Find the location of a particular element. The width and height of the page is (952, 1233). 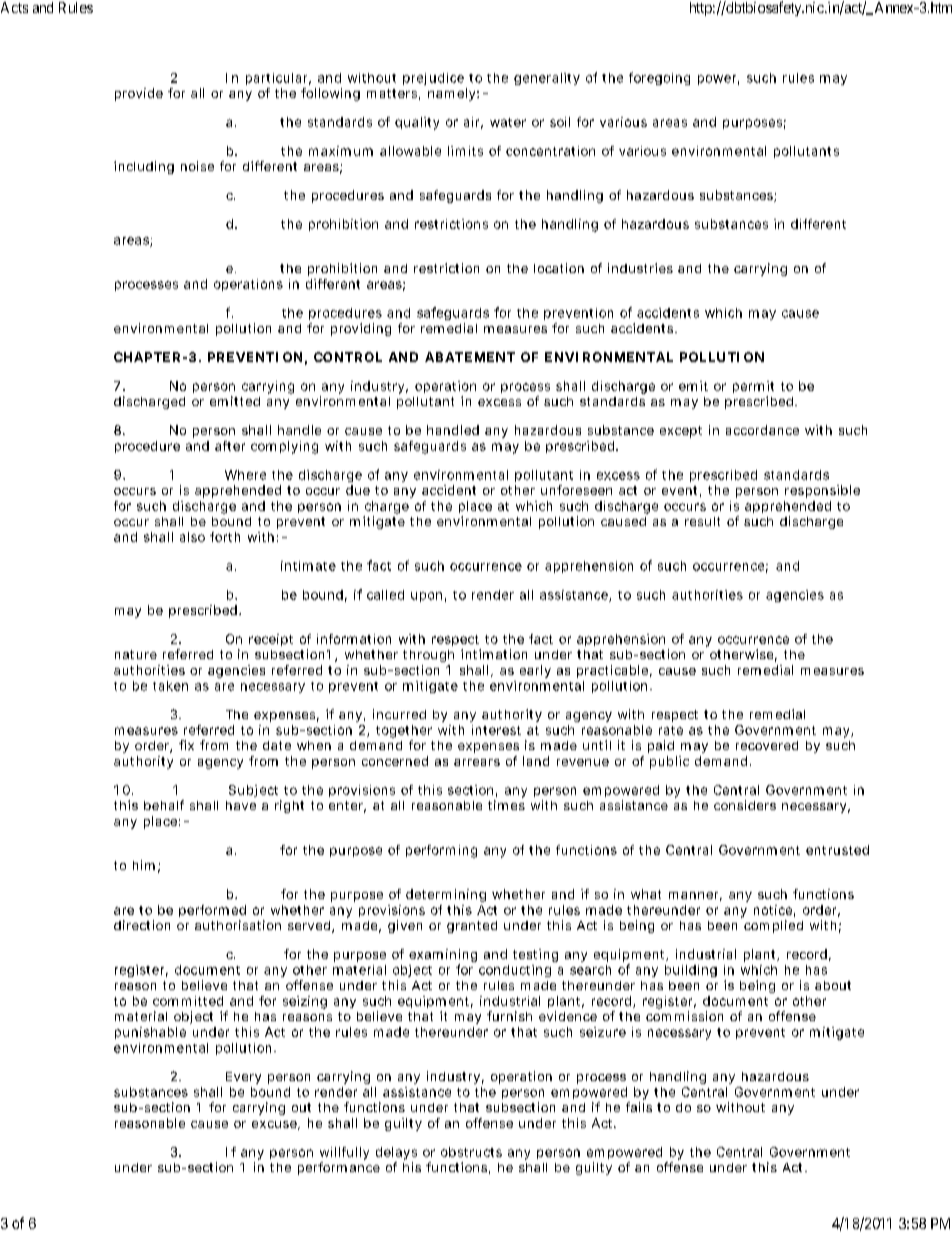

punishable is located at coordinates (150, 1033).
